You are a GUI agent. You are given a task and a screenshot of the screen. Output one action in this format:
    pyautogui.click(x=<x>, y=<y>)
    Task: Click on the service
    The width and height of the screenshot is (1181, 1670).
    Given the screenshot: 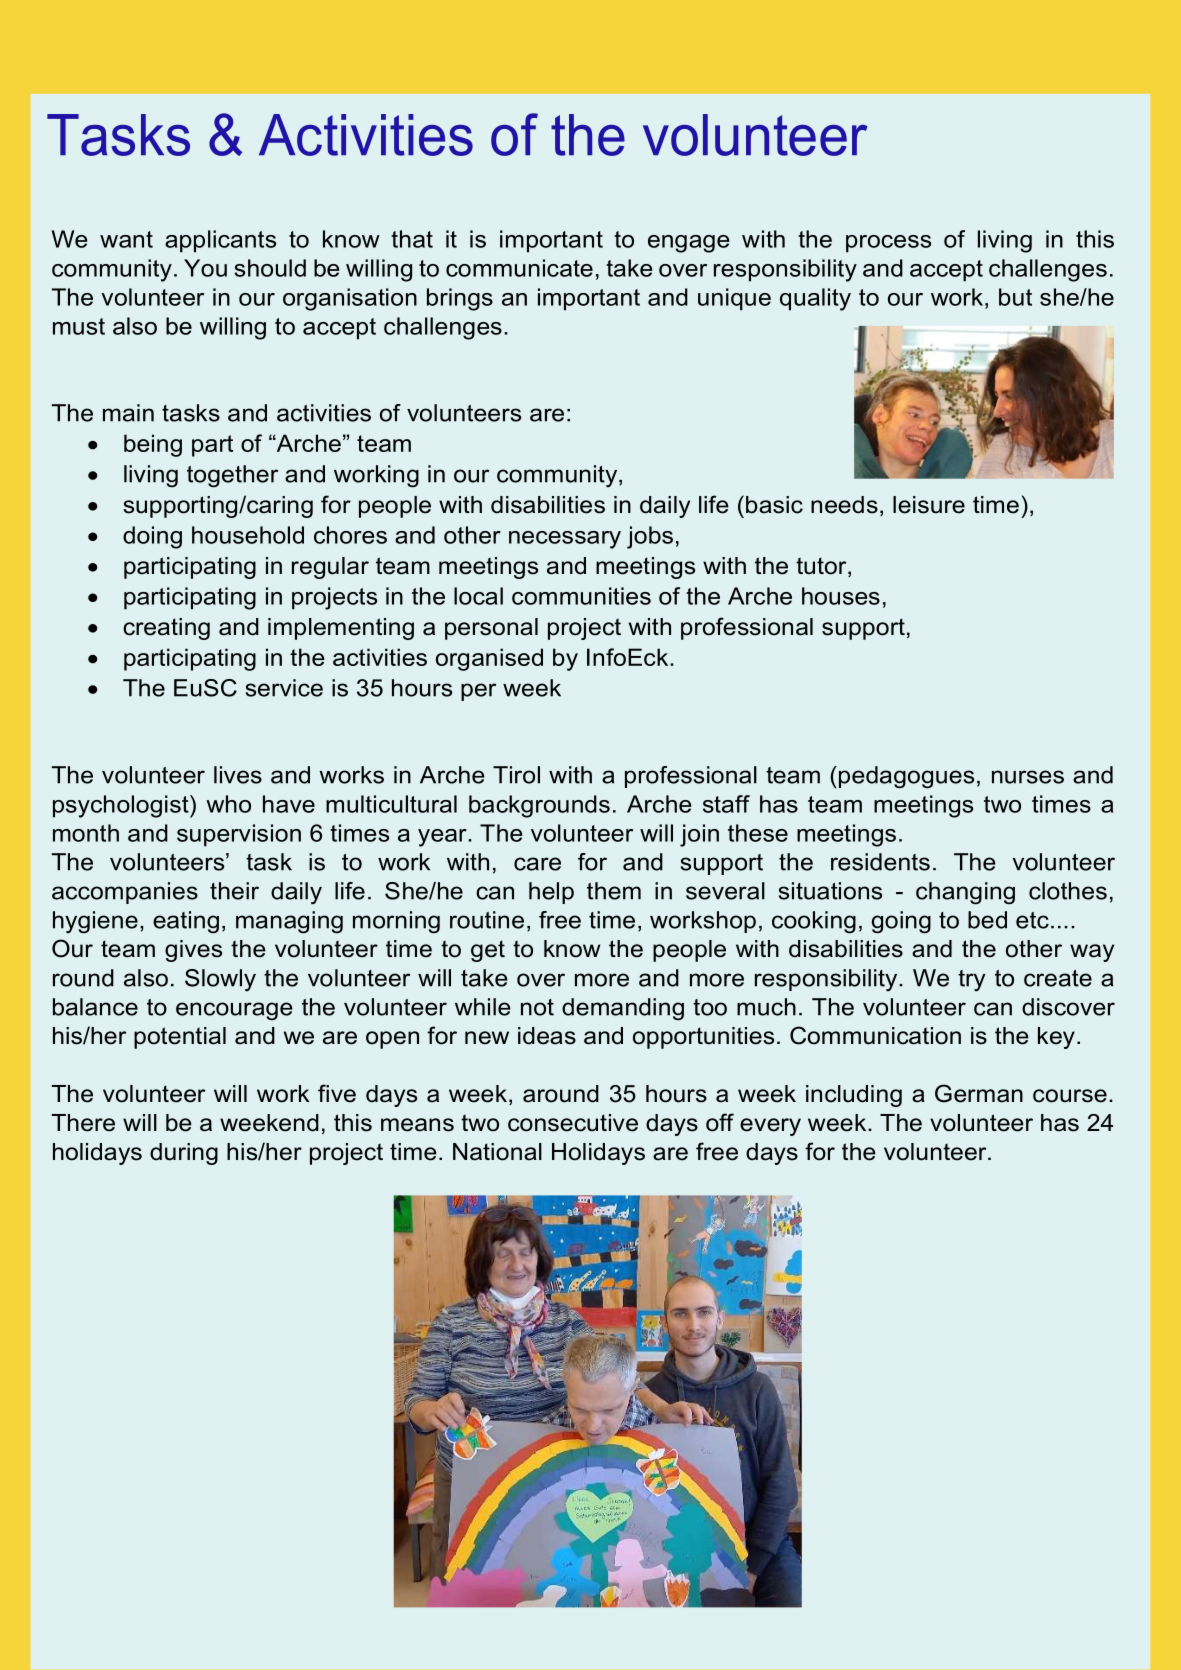 What is the action you would take?
    pyautogui.click(x=284, y=688)
